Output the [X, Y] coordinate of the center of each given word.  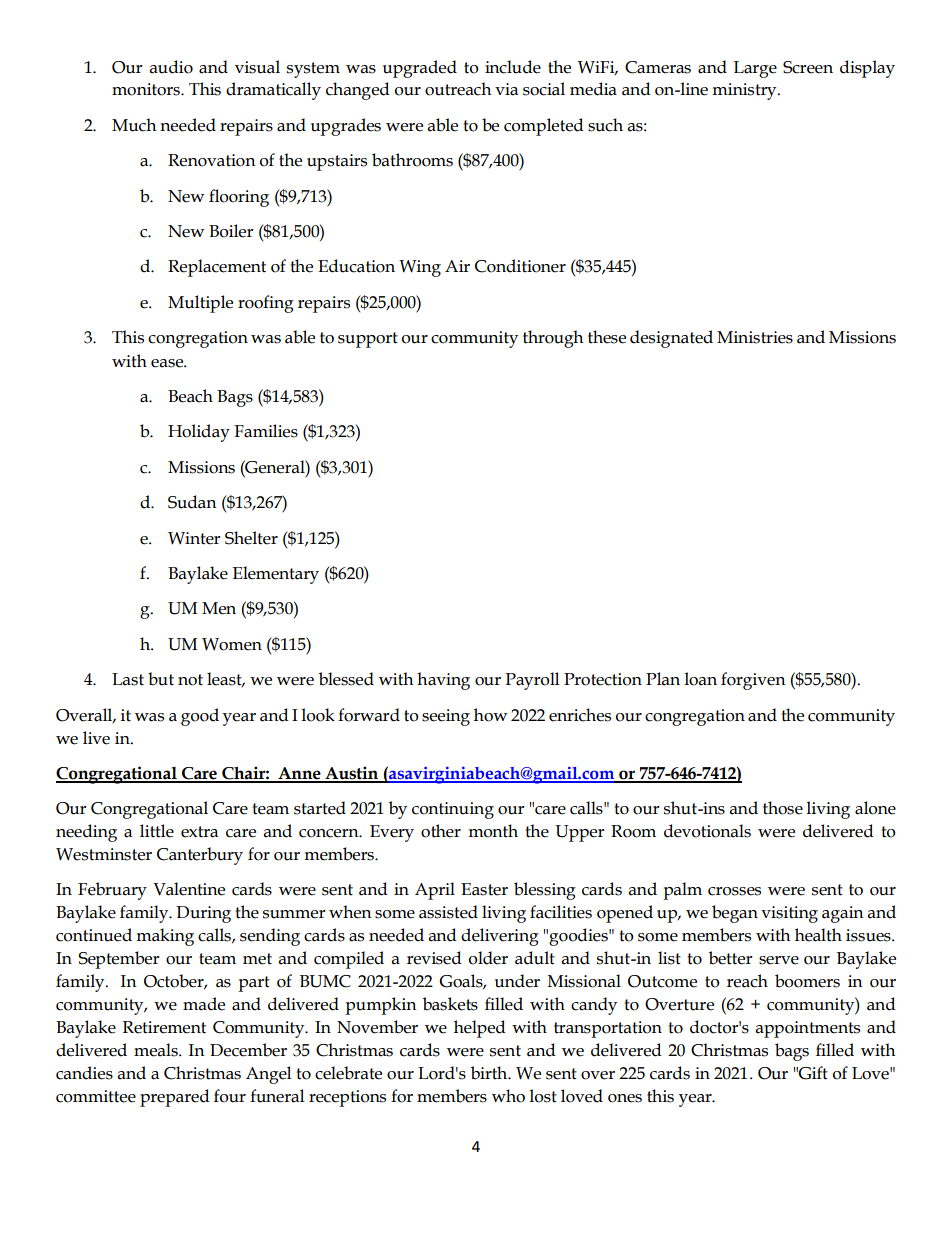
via [506, 89]
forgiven [753, 681]
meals [157, 1050]
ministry [745, 91]
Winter [194, 538]
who [508, 1096]
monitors [147, 89]
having [443, 681]
